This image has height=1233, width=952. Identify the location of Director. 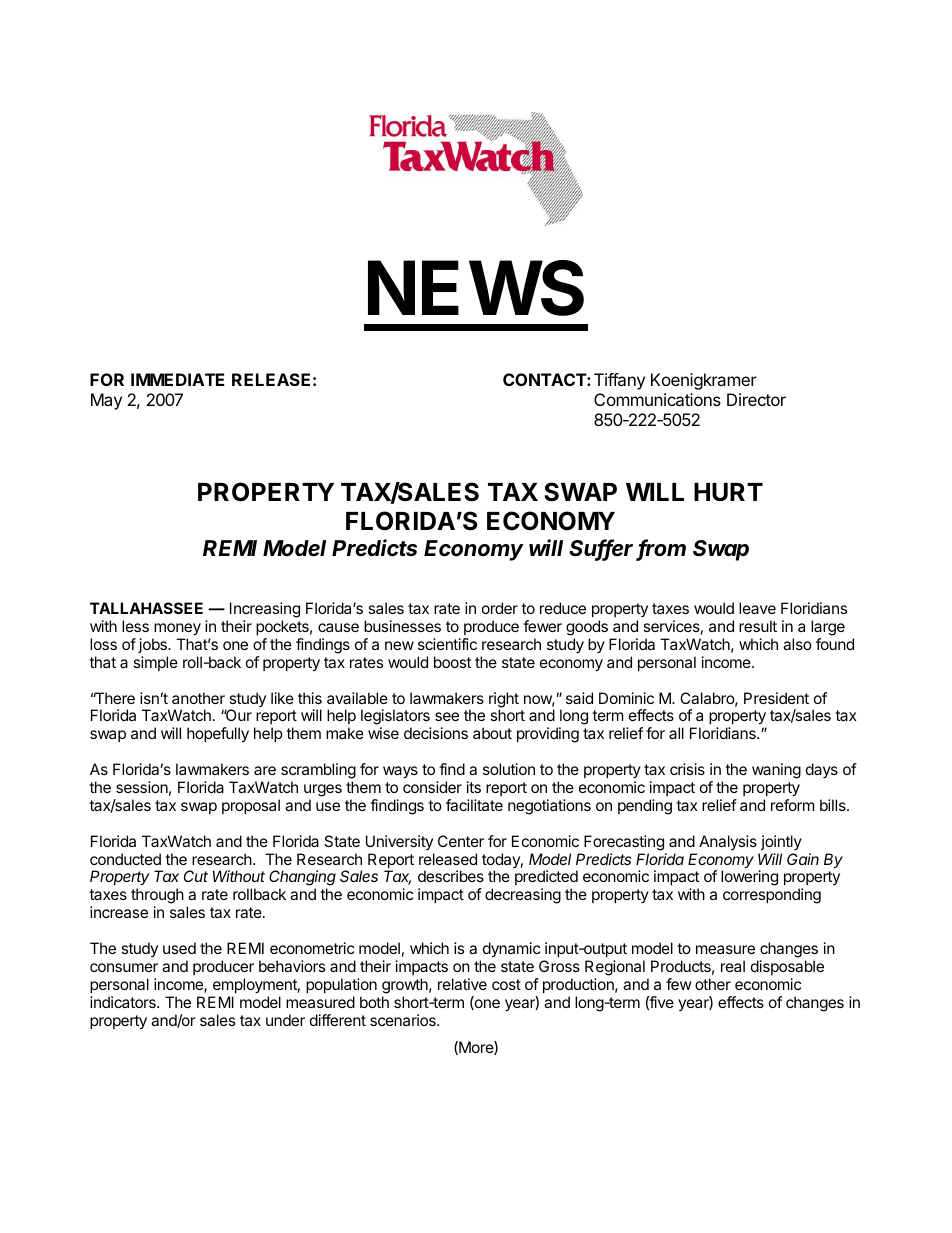
(756, 399).
